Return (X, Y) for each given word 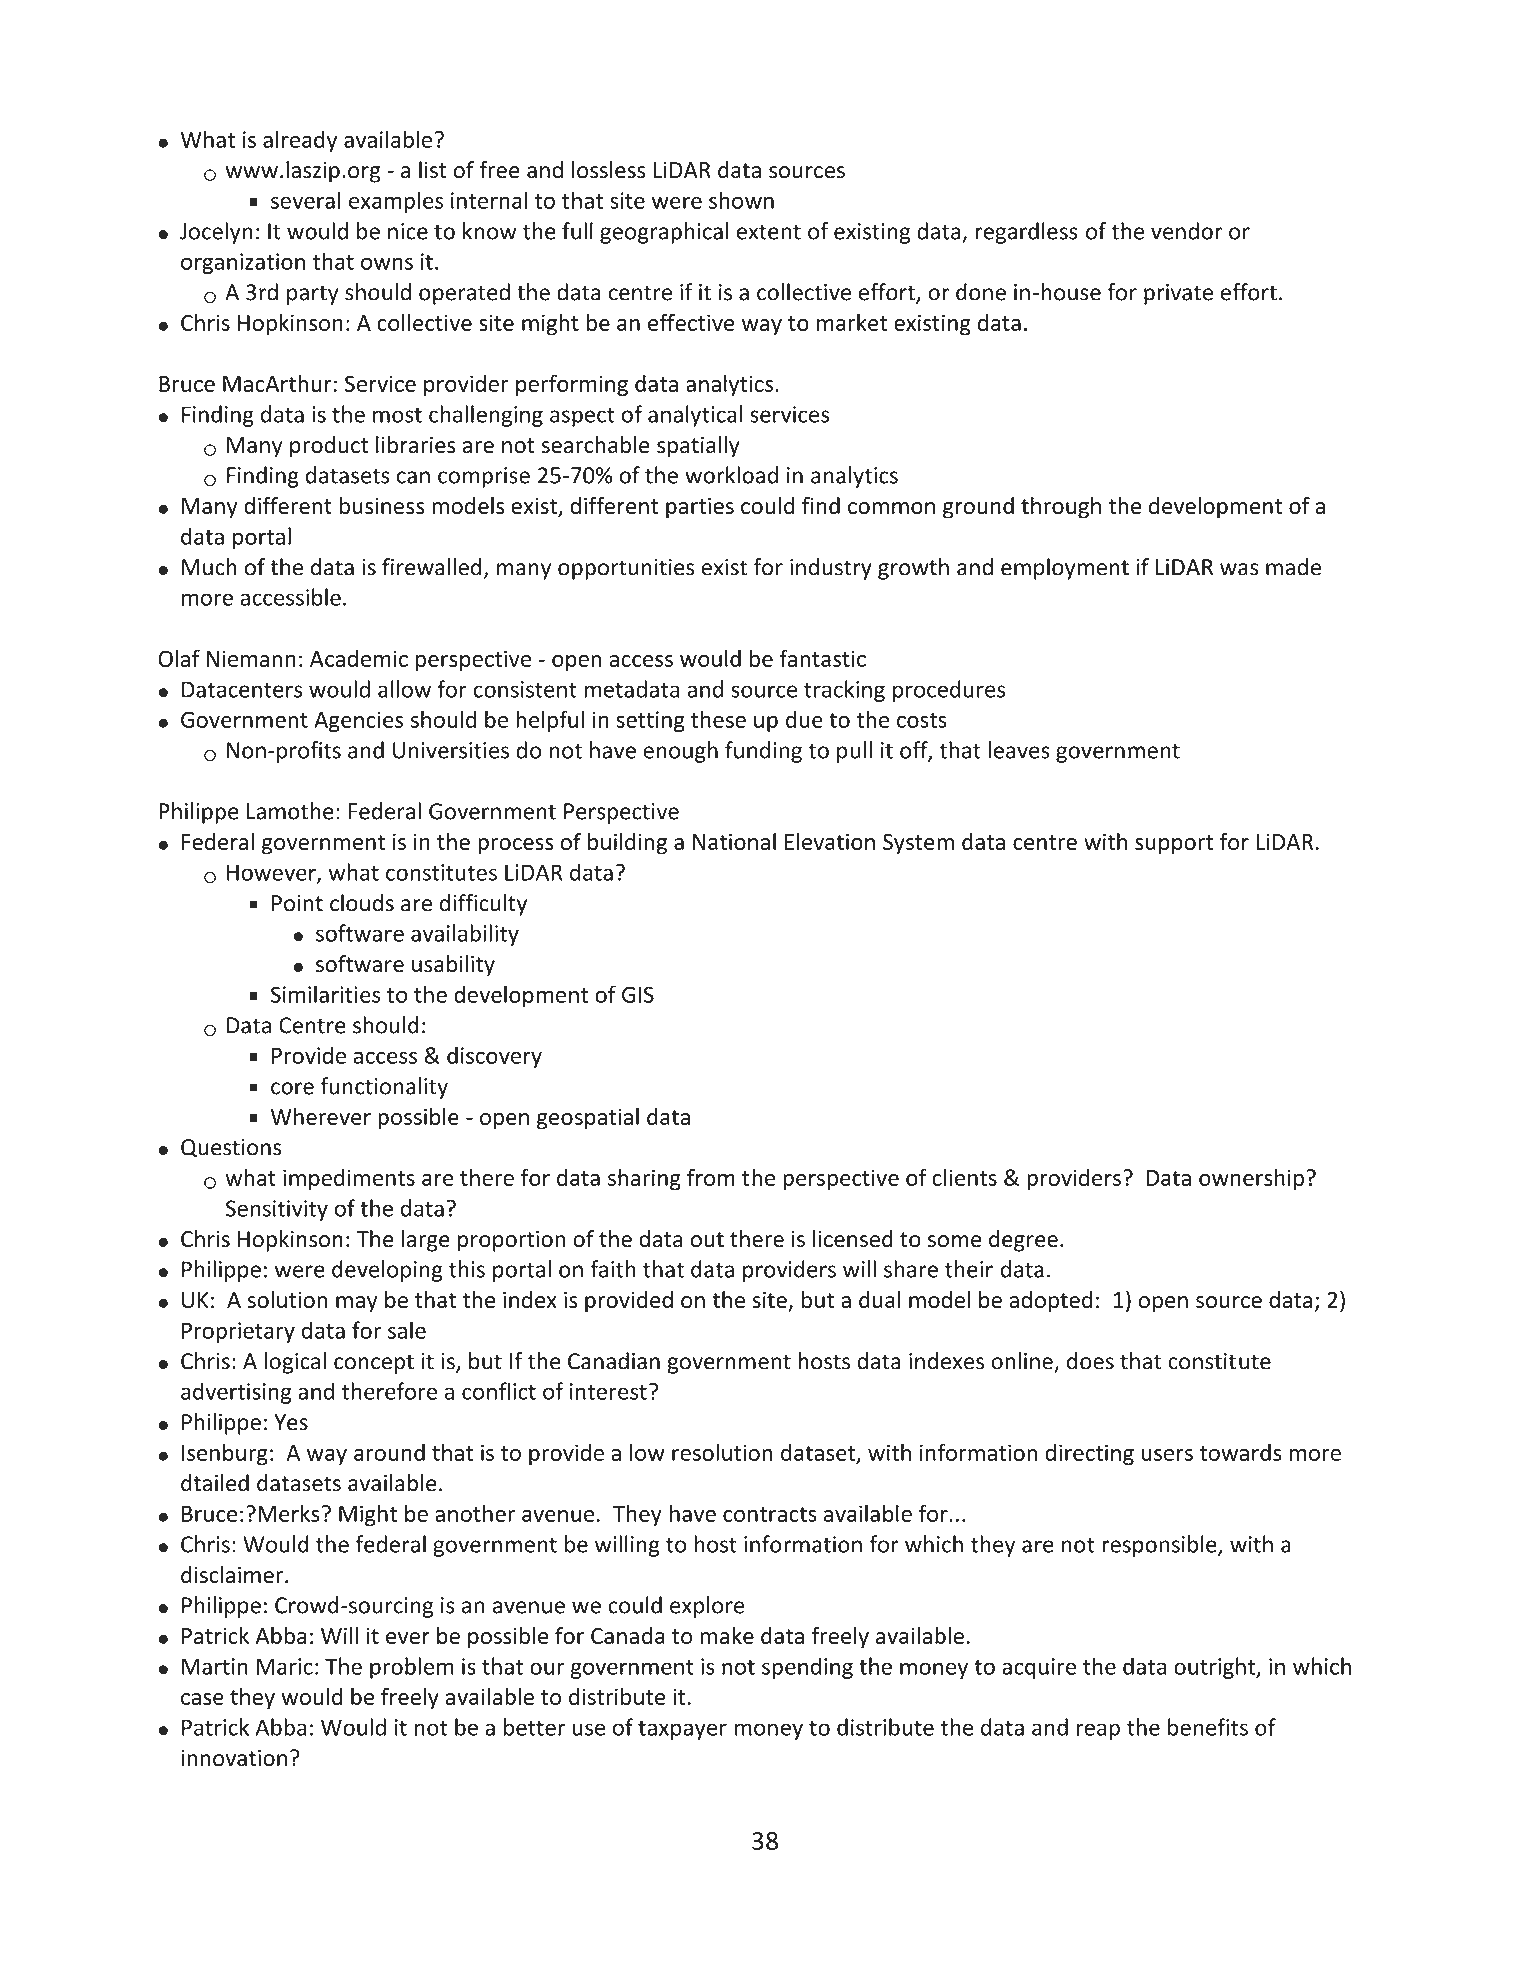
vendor (1186, 231)
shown (741, 200)
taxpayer (682, 1730)
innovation (234, 1758)
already (300, 141)
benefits (1208, 1727)
